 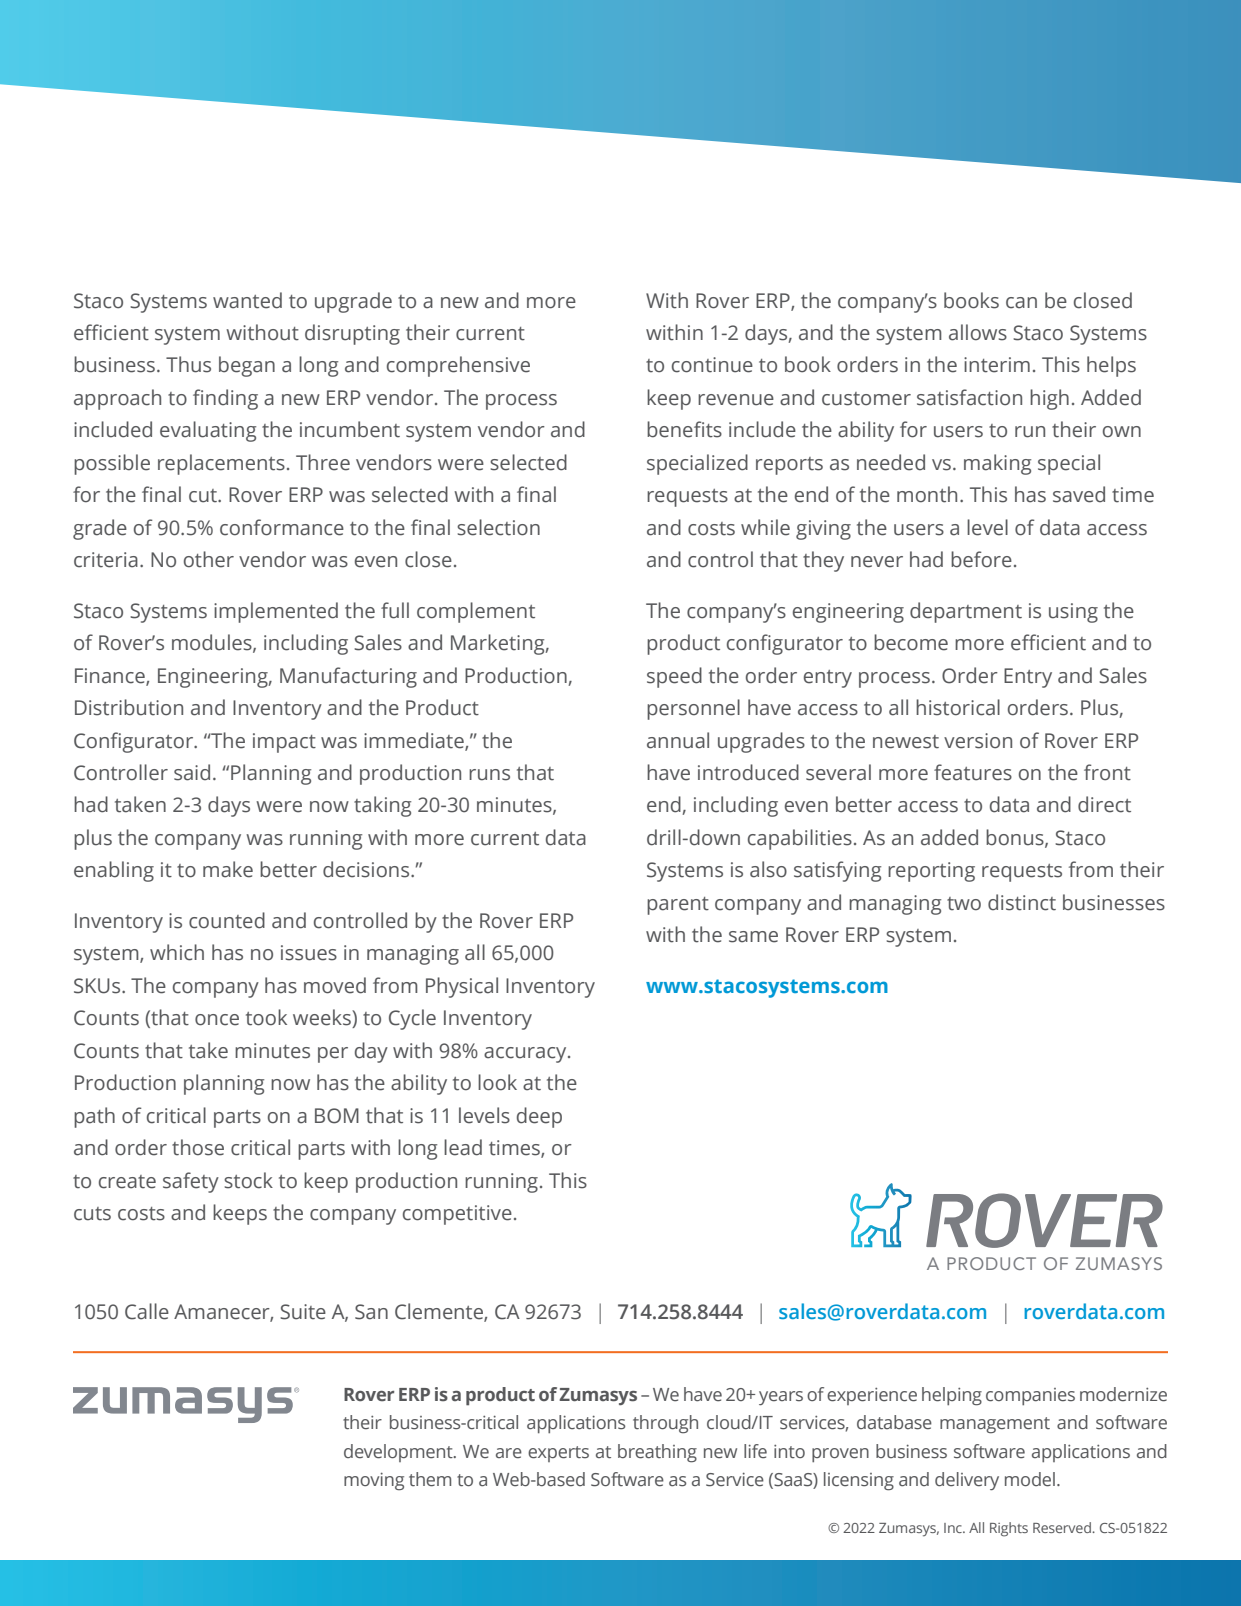 What do you see at coordinates (188, 364) in the screenshot?
I see `Thus` at bounding box center [188, 364].
